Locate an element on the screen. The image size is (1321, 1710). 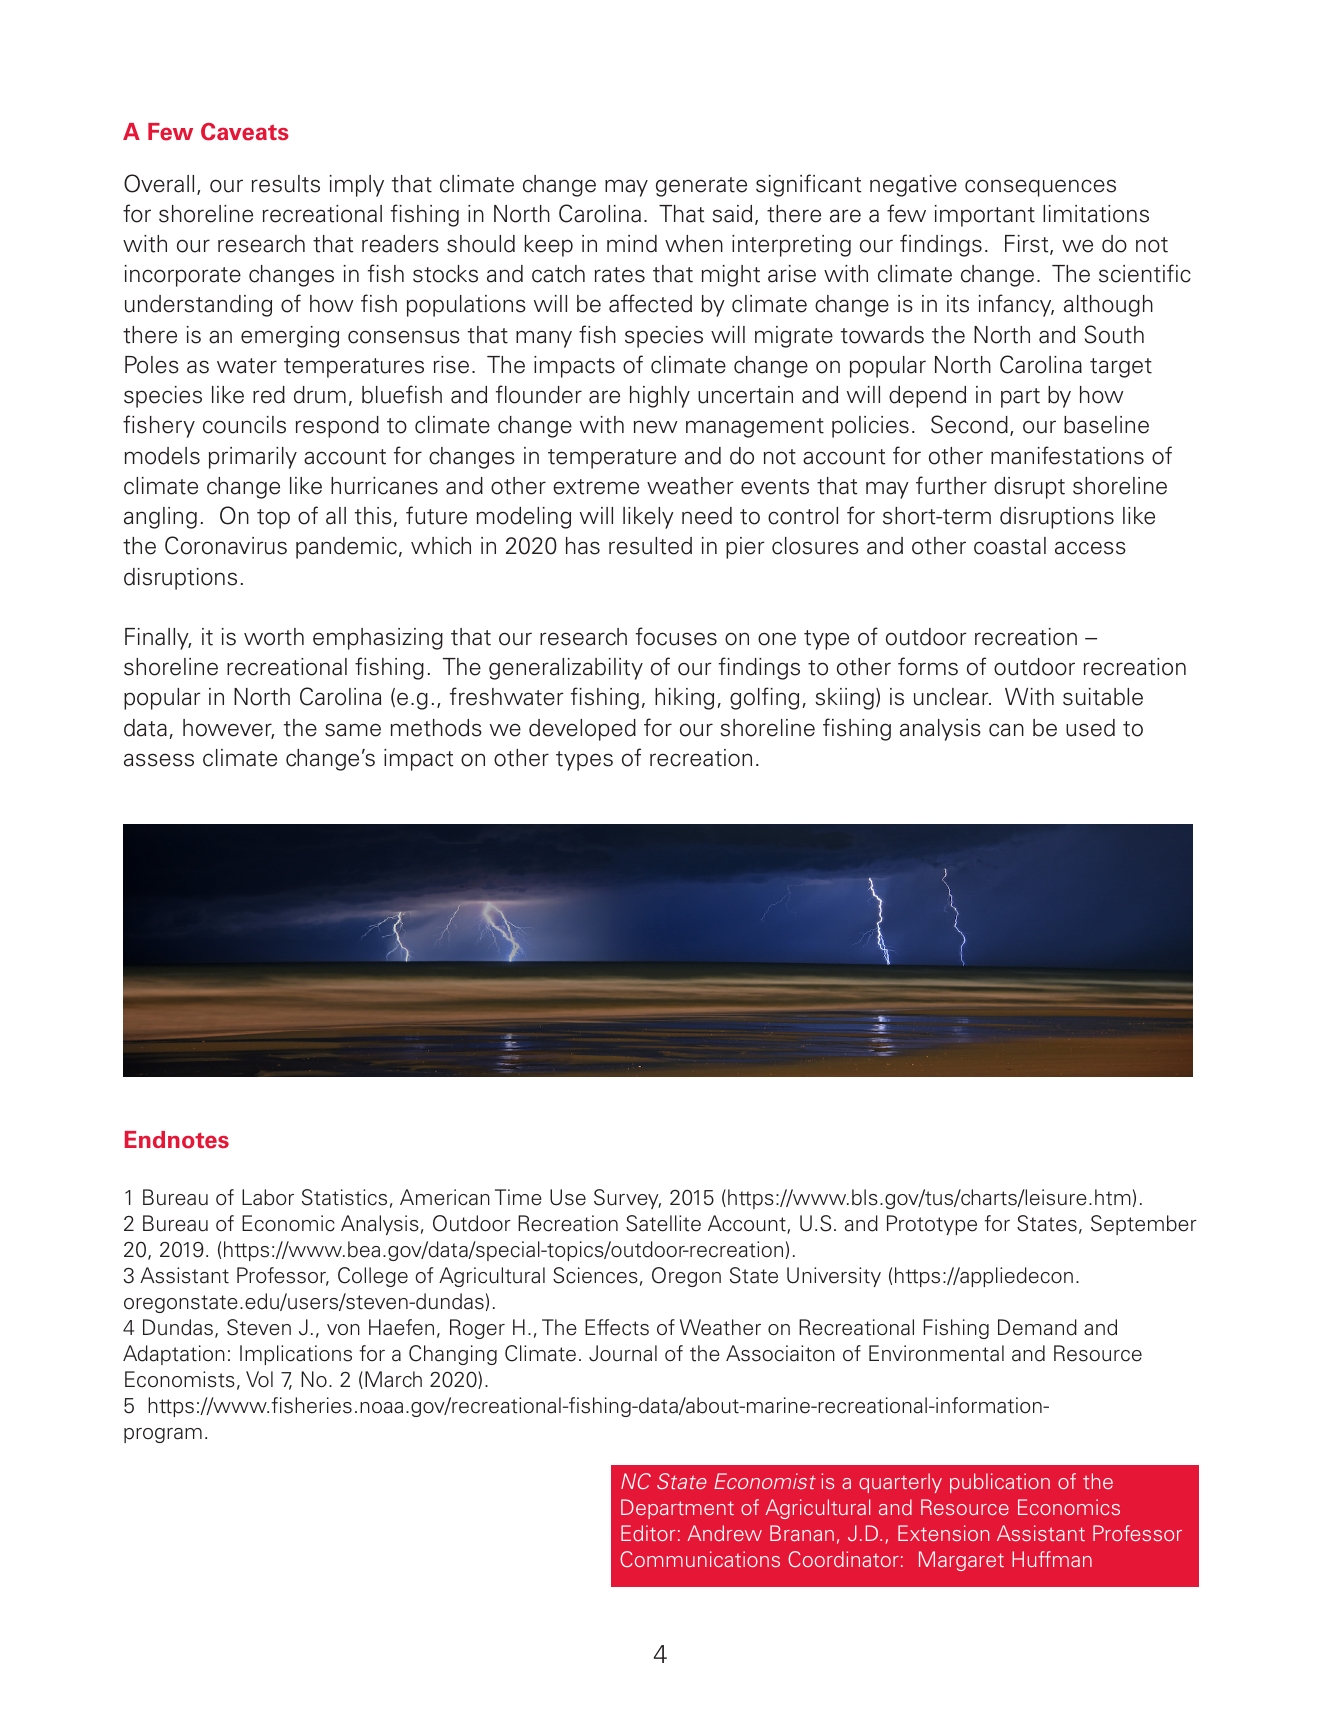
Labor is located at coordinates (268, 1197).
